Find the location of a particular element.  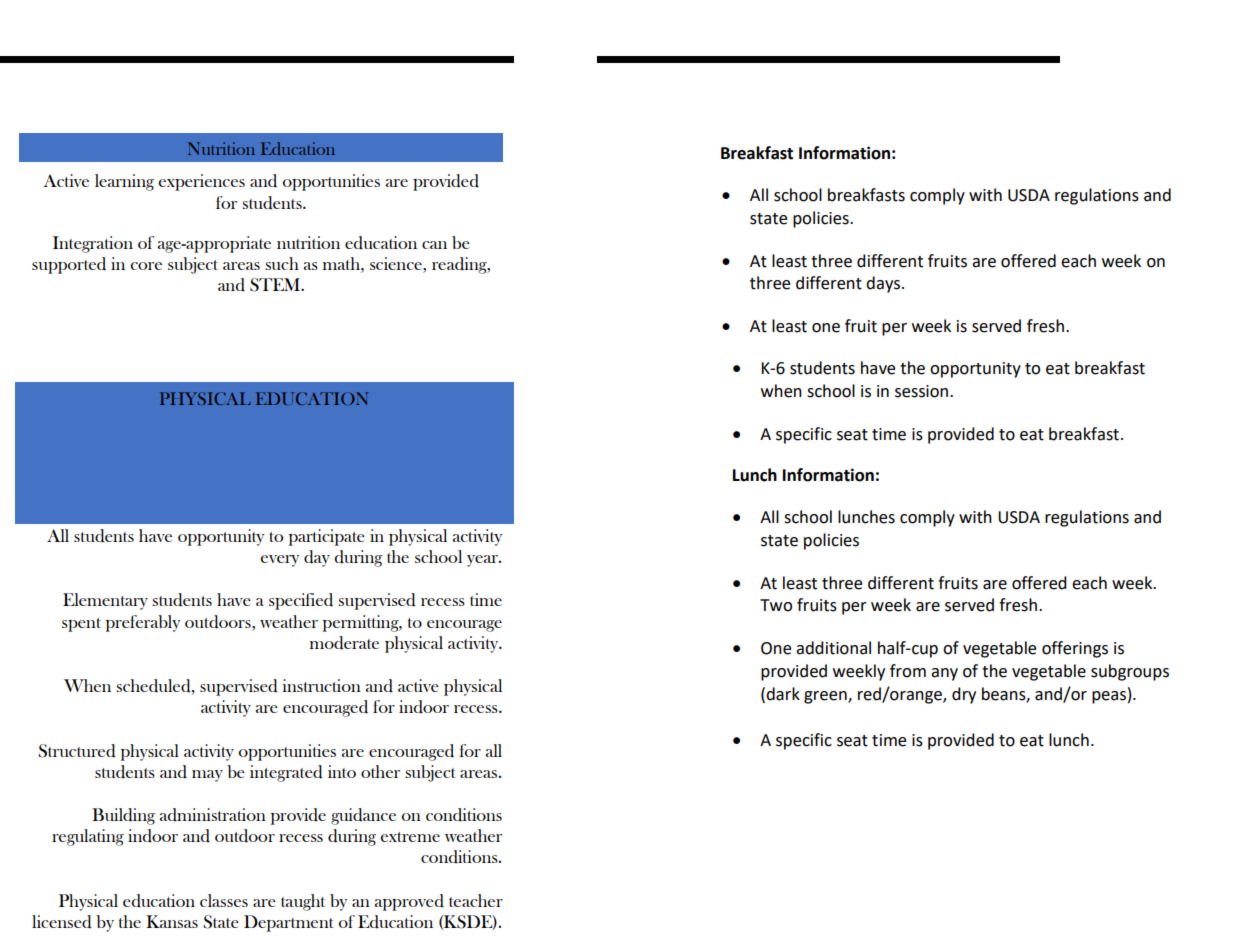

offerings is located at coordinates (1075, 649).
